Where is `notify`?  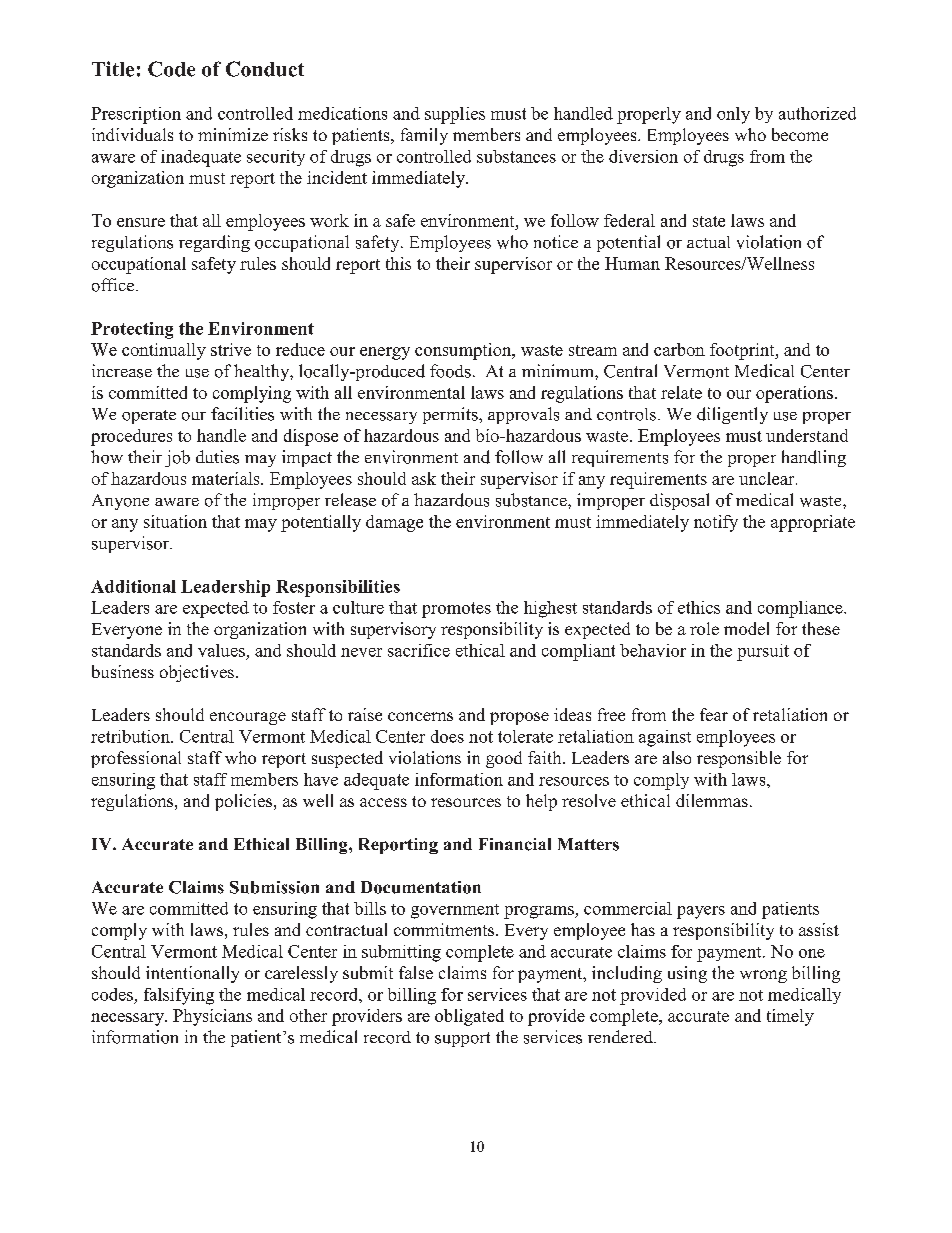
notify is located at coordinates (716, 523).
